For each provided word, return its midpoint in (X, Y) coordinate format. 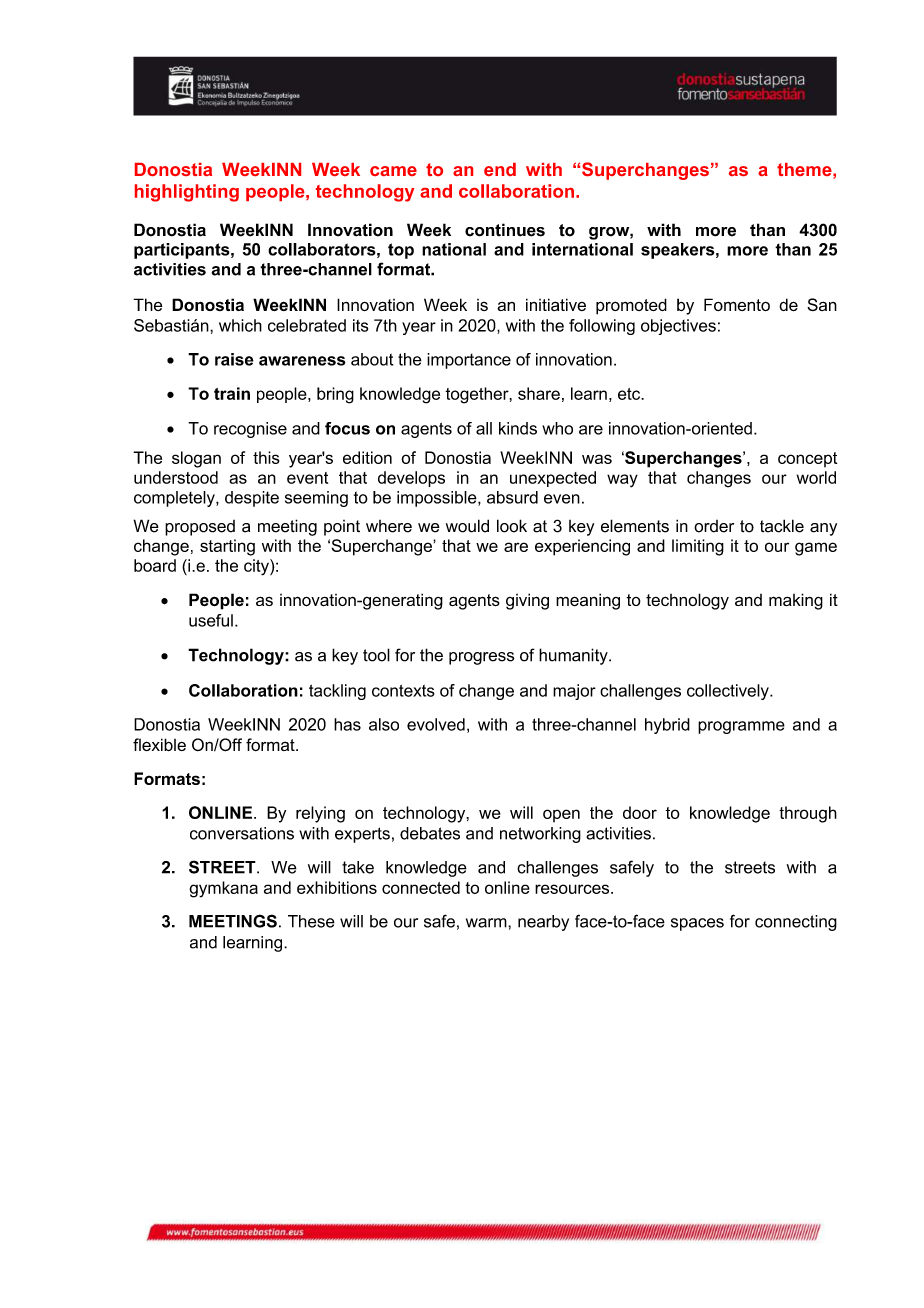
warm (487, 923)
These (311, 921)
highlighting (187, 193)
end (500, 169)
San (822, 304)
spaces (697, 924)
